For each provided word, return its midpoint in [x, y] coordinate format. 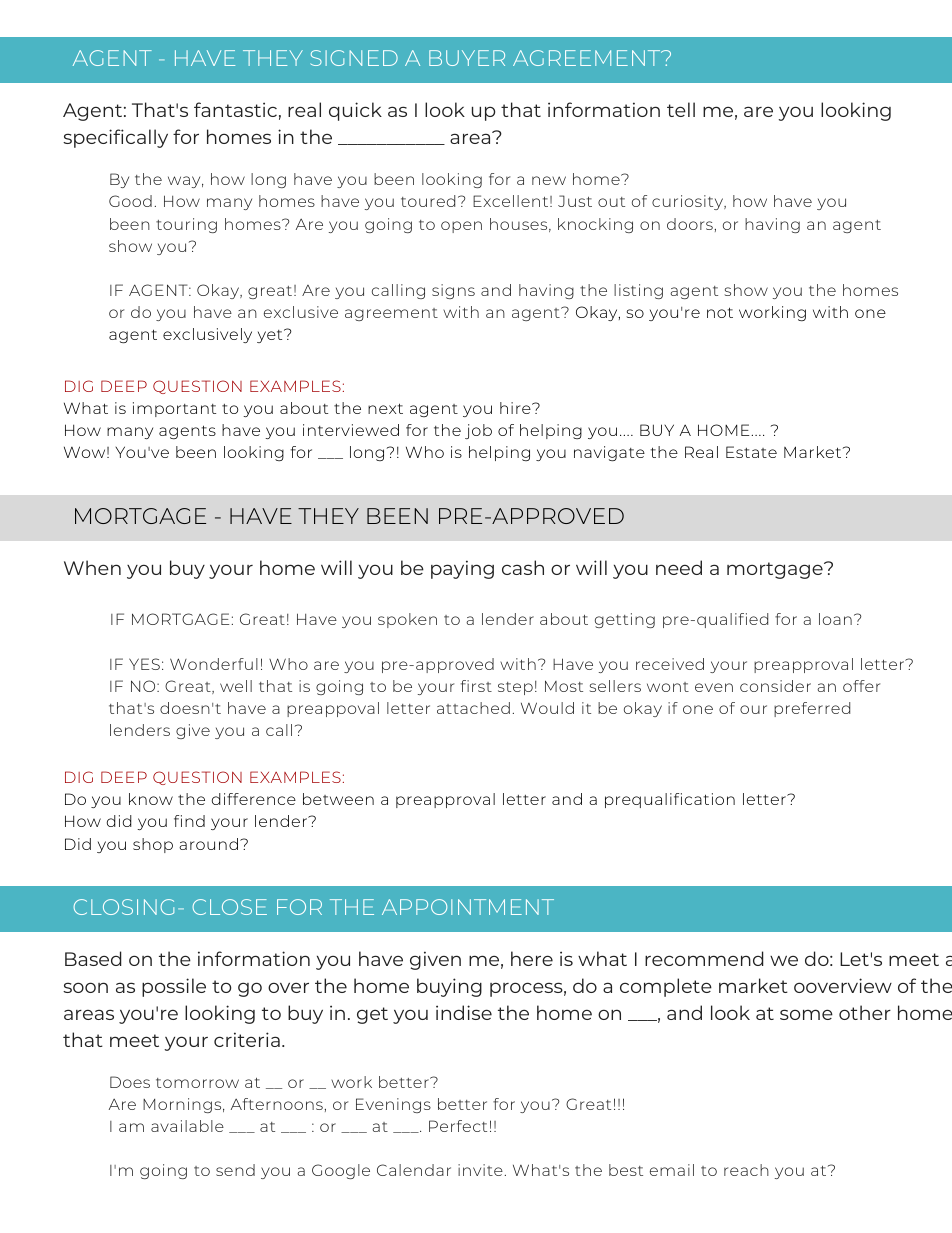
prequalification [670, 800]
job [478, 431]
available [187, 1126]
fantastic [235, 109]
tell [681, 109]
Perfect [458, 1126]
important [174, 409]
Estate [751, 452]
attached [473, 708]
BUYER [467, 58]
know [151, 799]
